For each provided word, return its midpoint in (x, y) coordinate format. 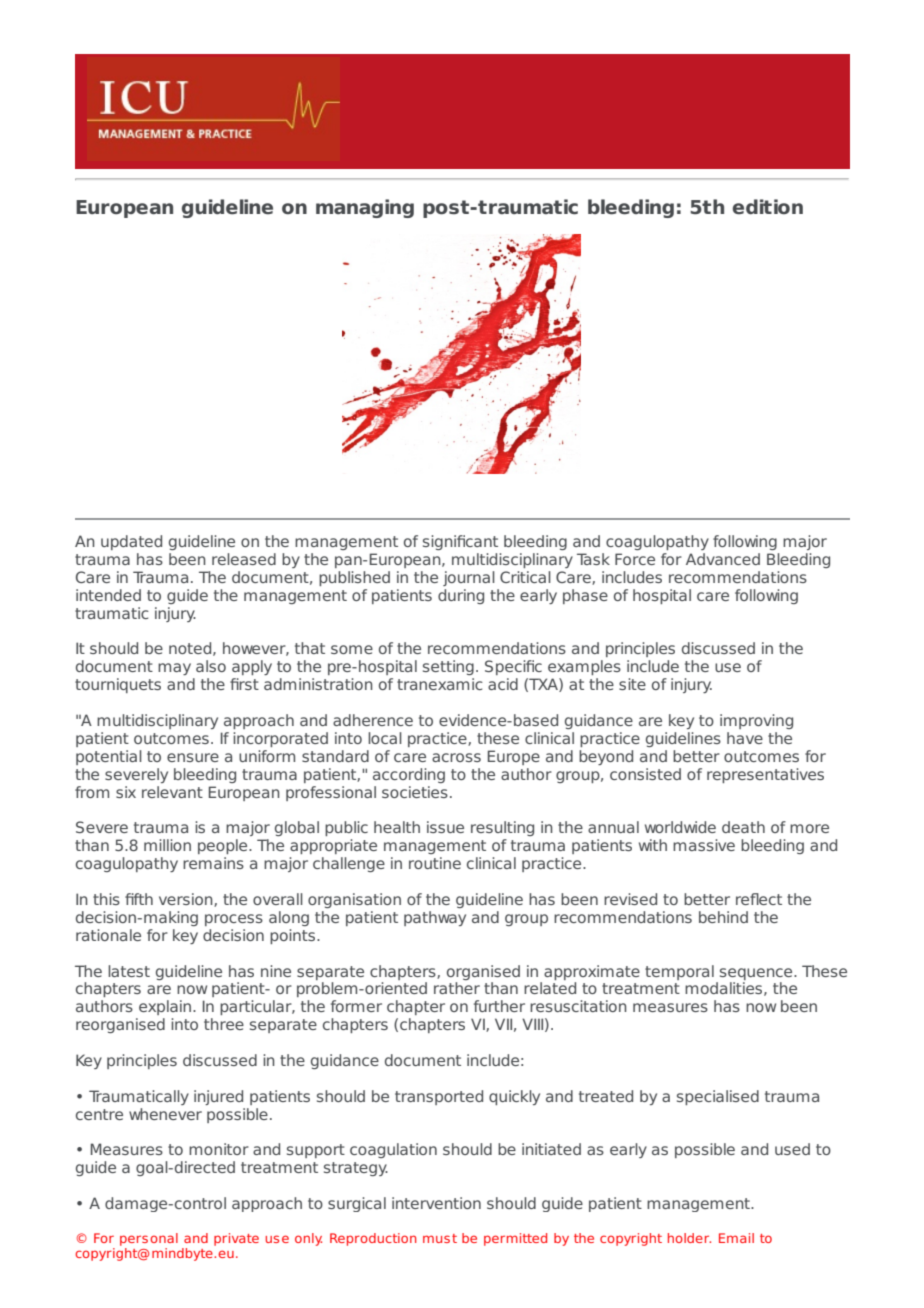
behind (723, 917)
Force (635, 559)
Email (736, 1238)
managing (365, 208)
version (187, 900)
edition (768, 207)
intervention (436, 1203)
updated (131, 542)
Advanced (723, 559)
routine (435, 863)
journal (469, 578)
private (236, 1239)
